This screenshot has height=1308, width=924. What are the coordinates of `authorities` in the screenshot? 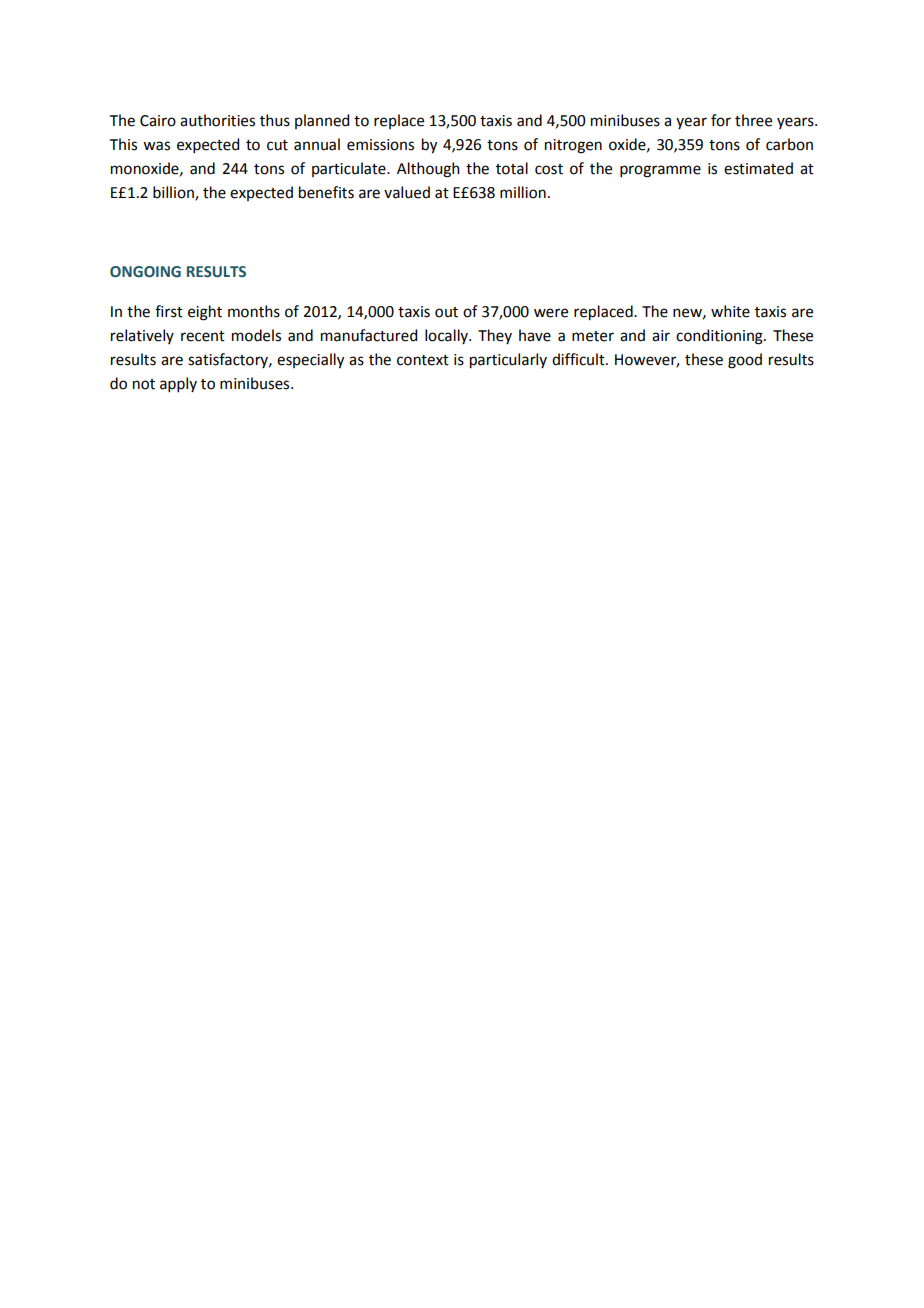 It's located at (217, 120).
